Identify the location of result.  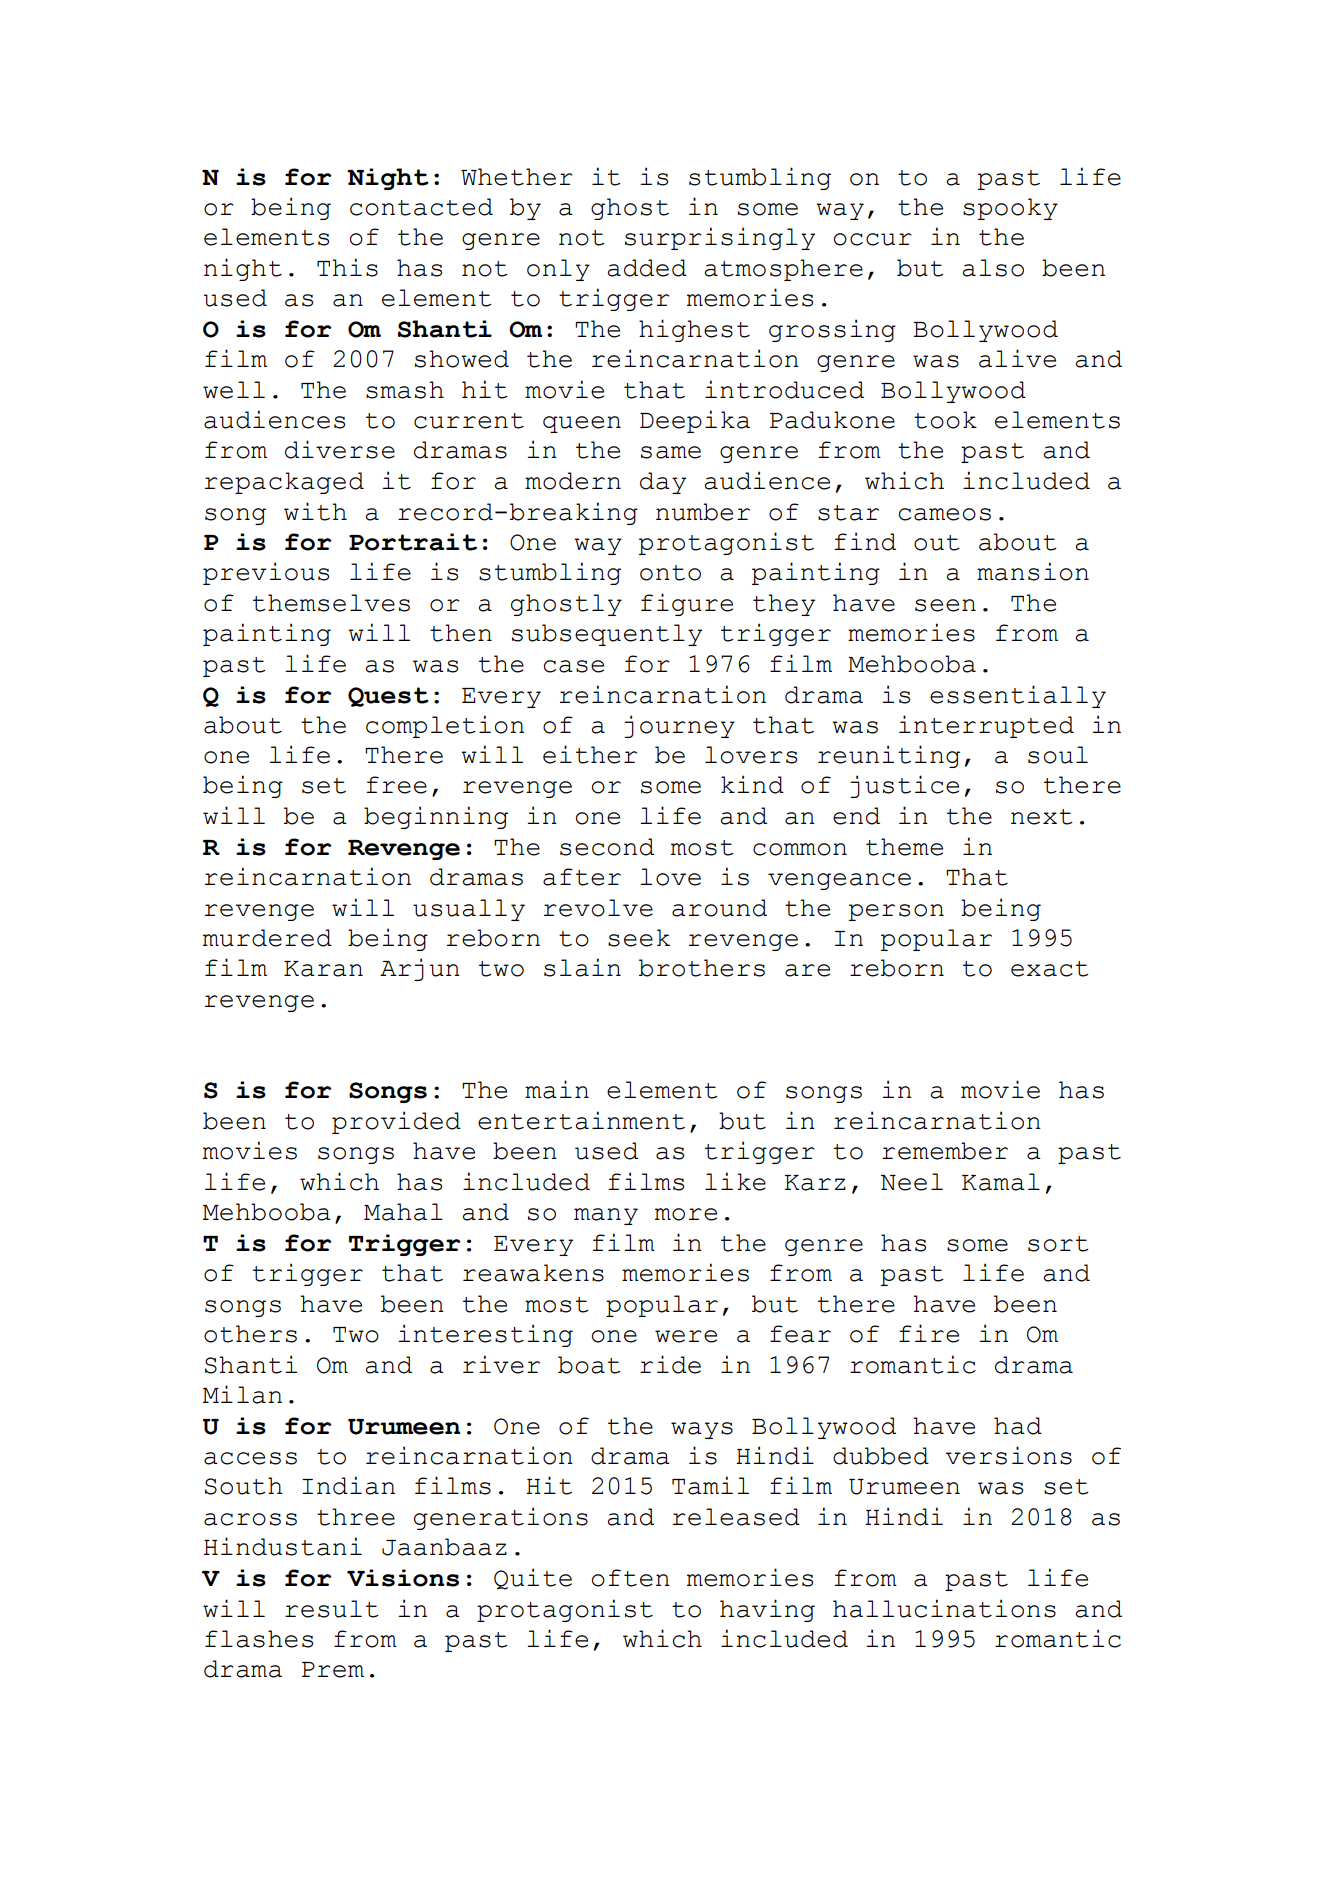
(332, 1609).
